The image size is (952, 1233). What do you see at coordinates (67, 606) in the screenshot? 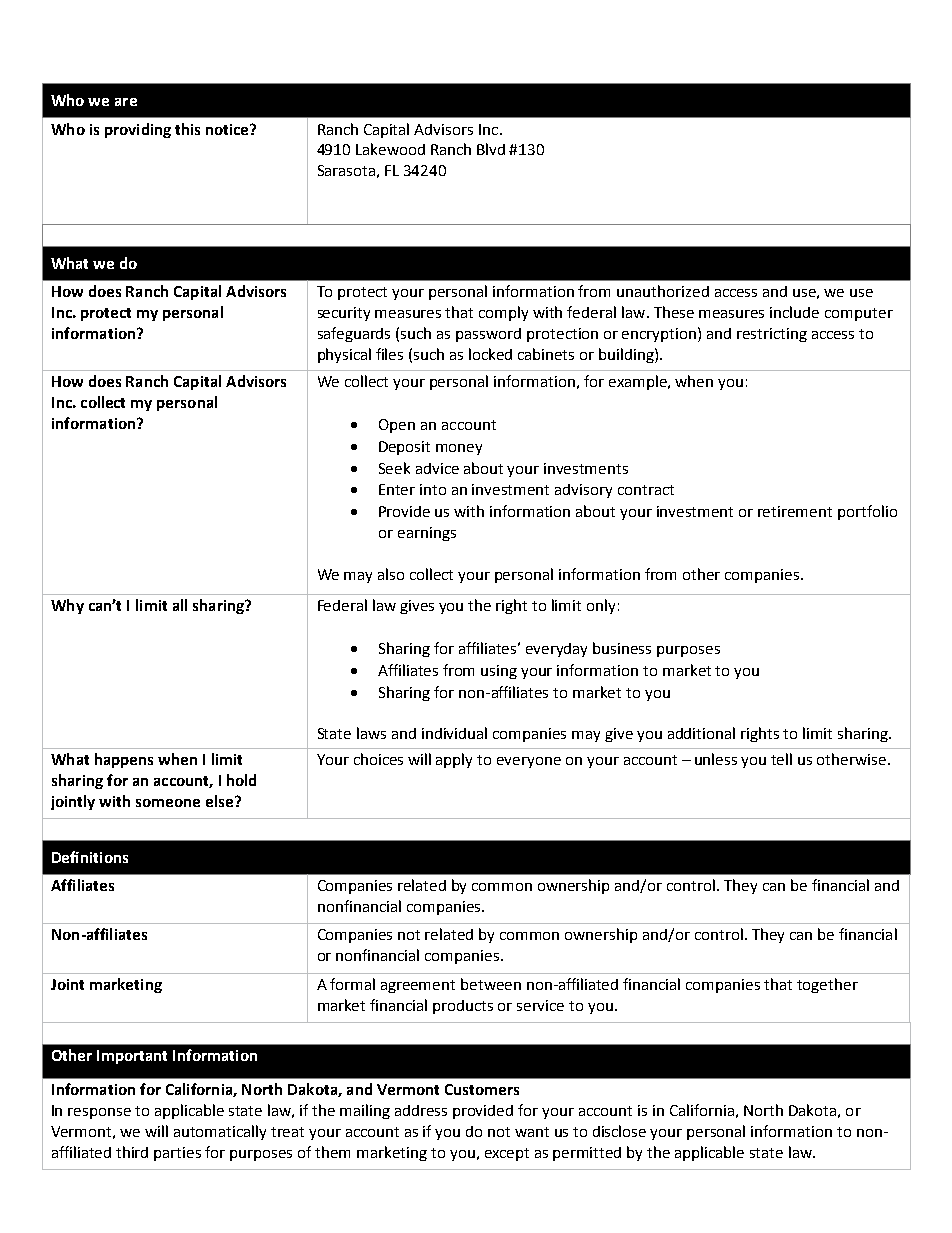
I see `Why` at bounding box center [67, 606].
